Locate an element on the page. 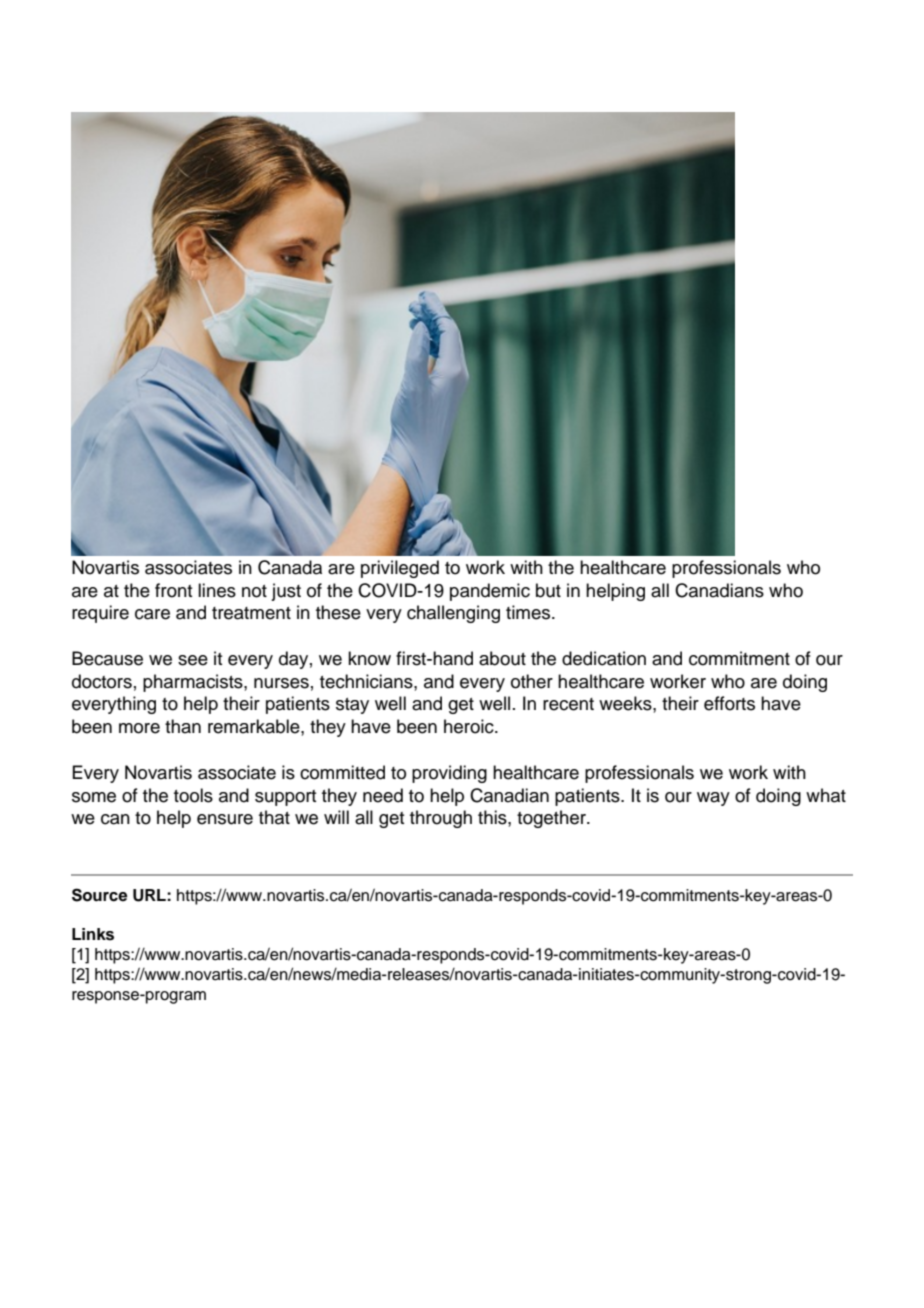  together is located at coordinates (552, 819).
